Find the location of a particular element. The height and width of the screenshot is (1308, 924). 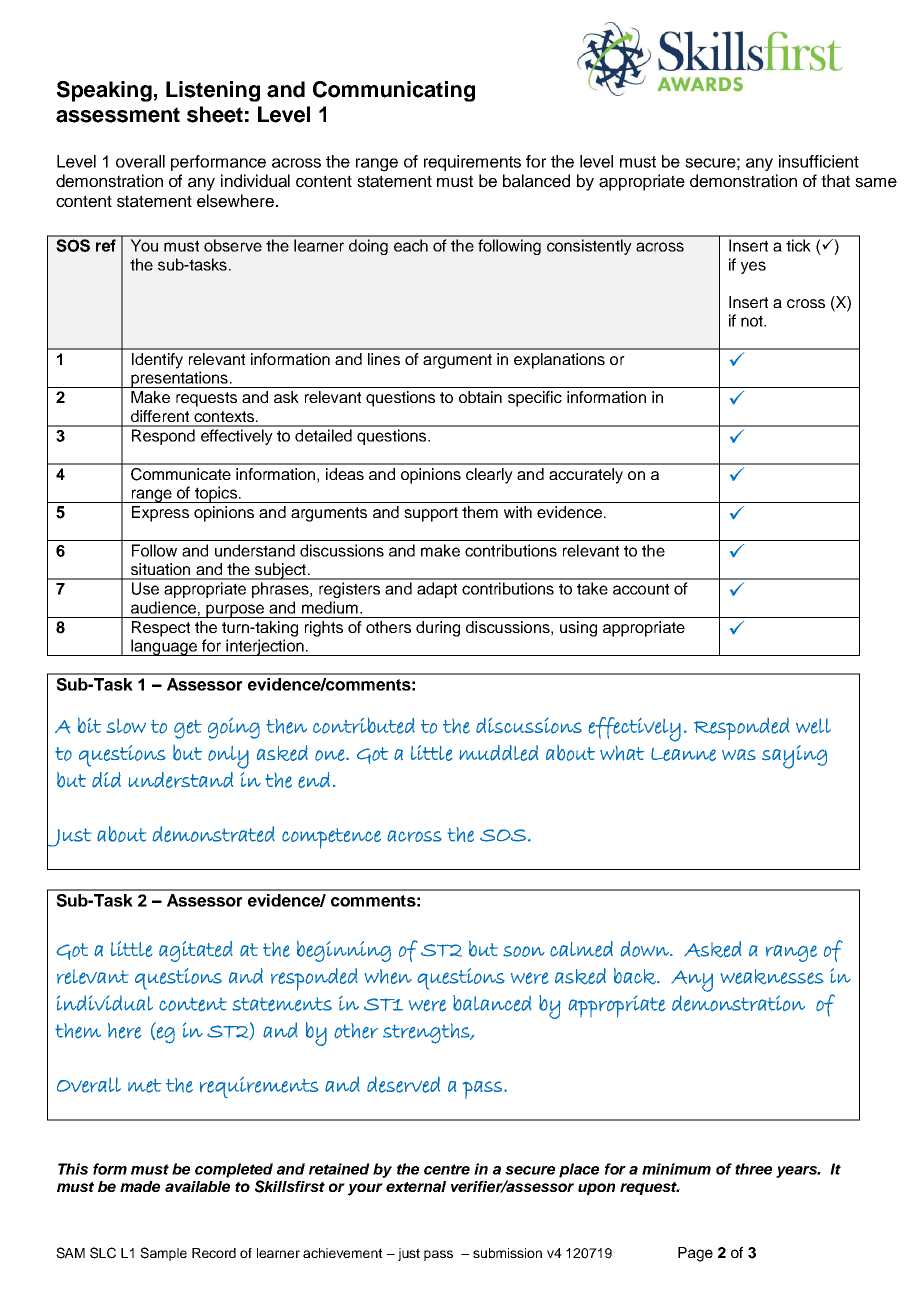

language is located at coordinates (164, 647).
